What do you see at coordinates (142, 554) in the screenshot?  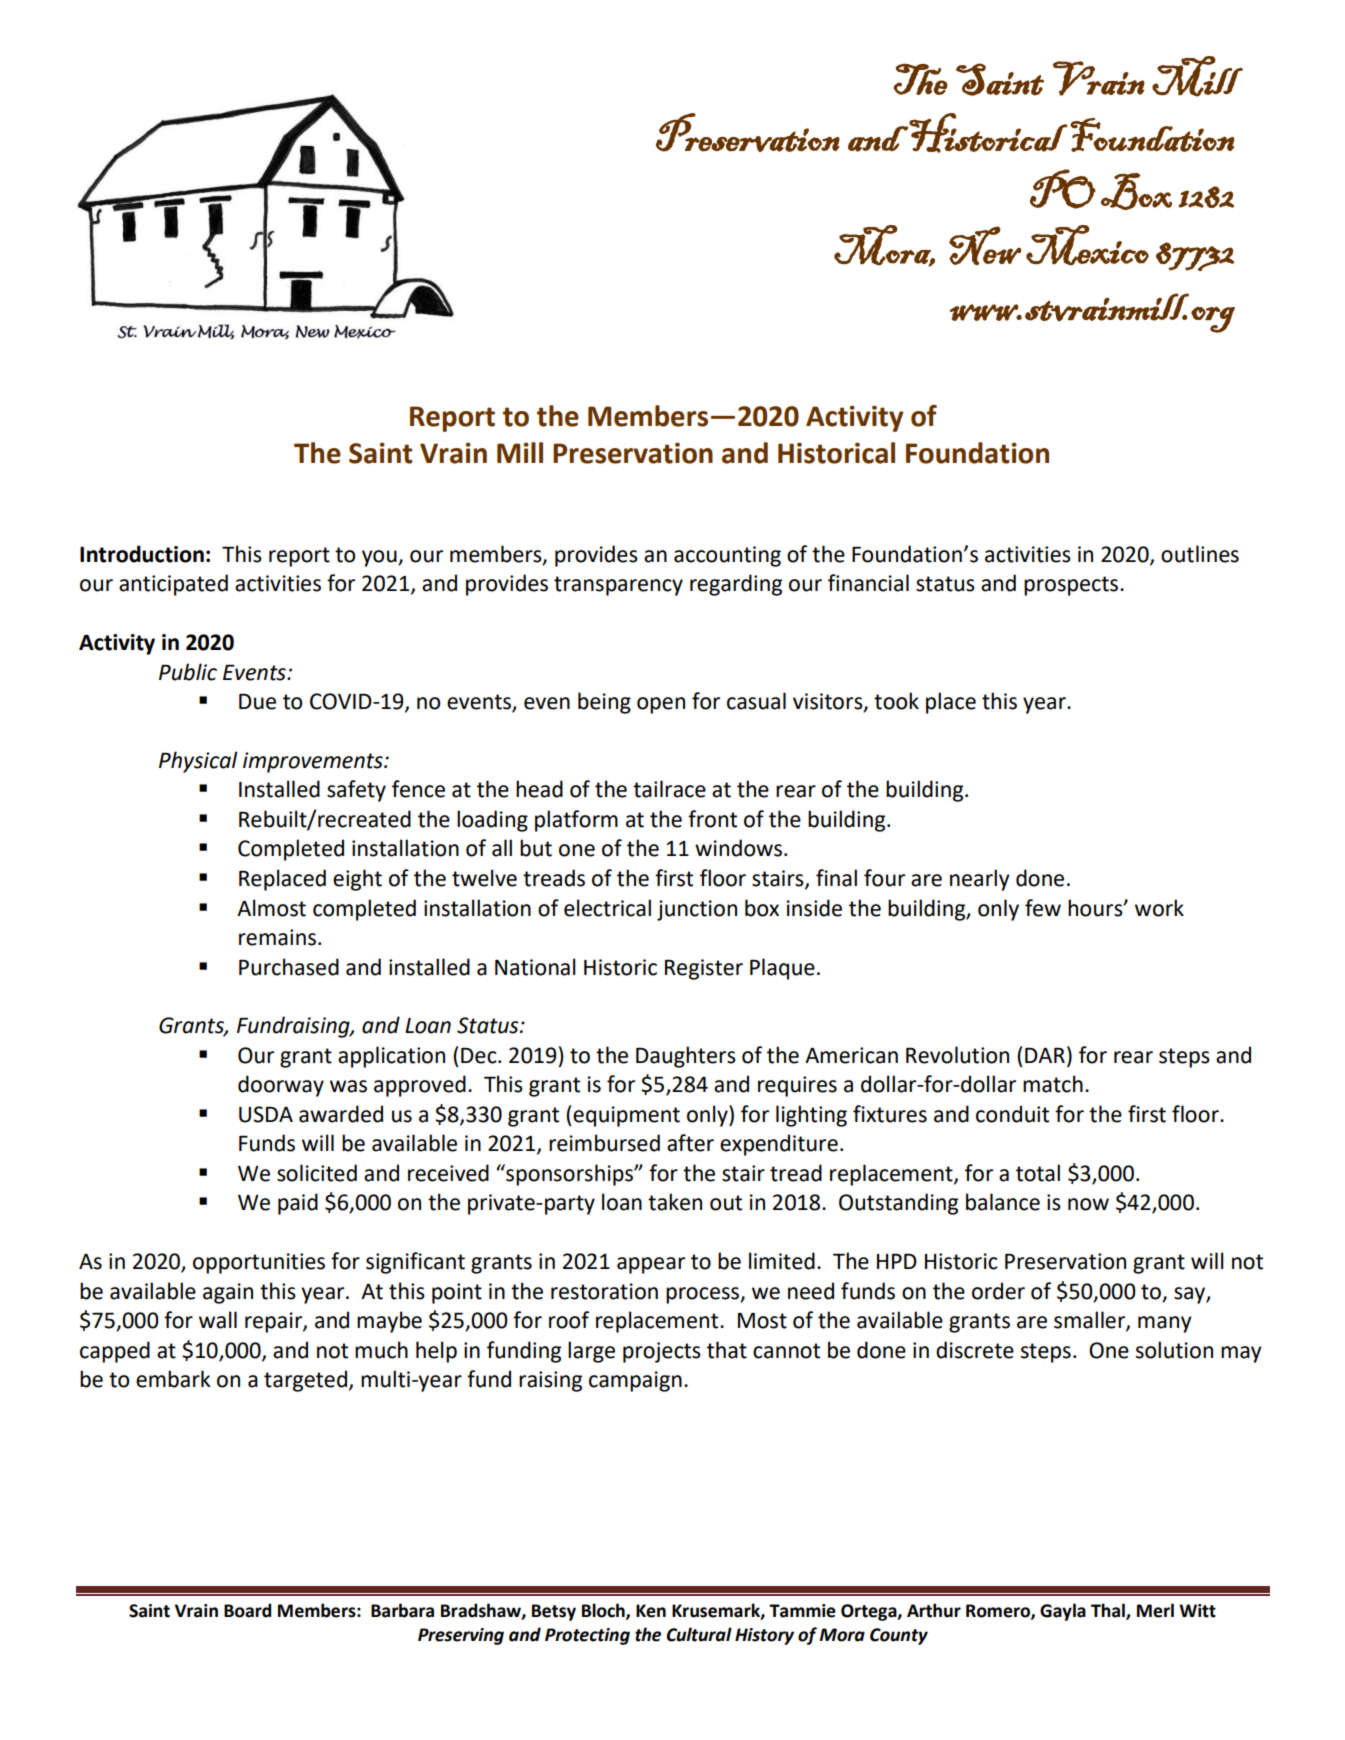 I see `Introduction` at bounding box center [142, 554].
